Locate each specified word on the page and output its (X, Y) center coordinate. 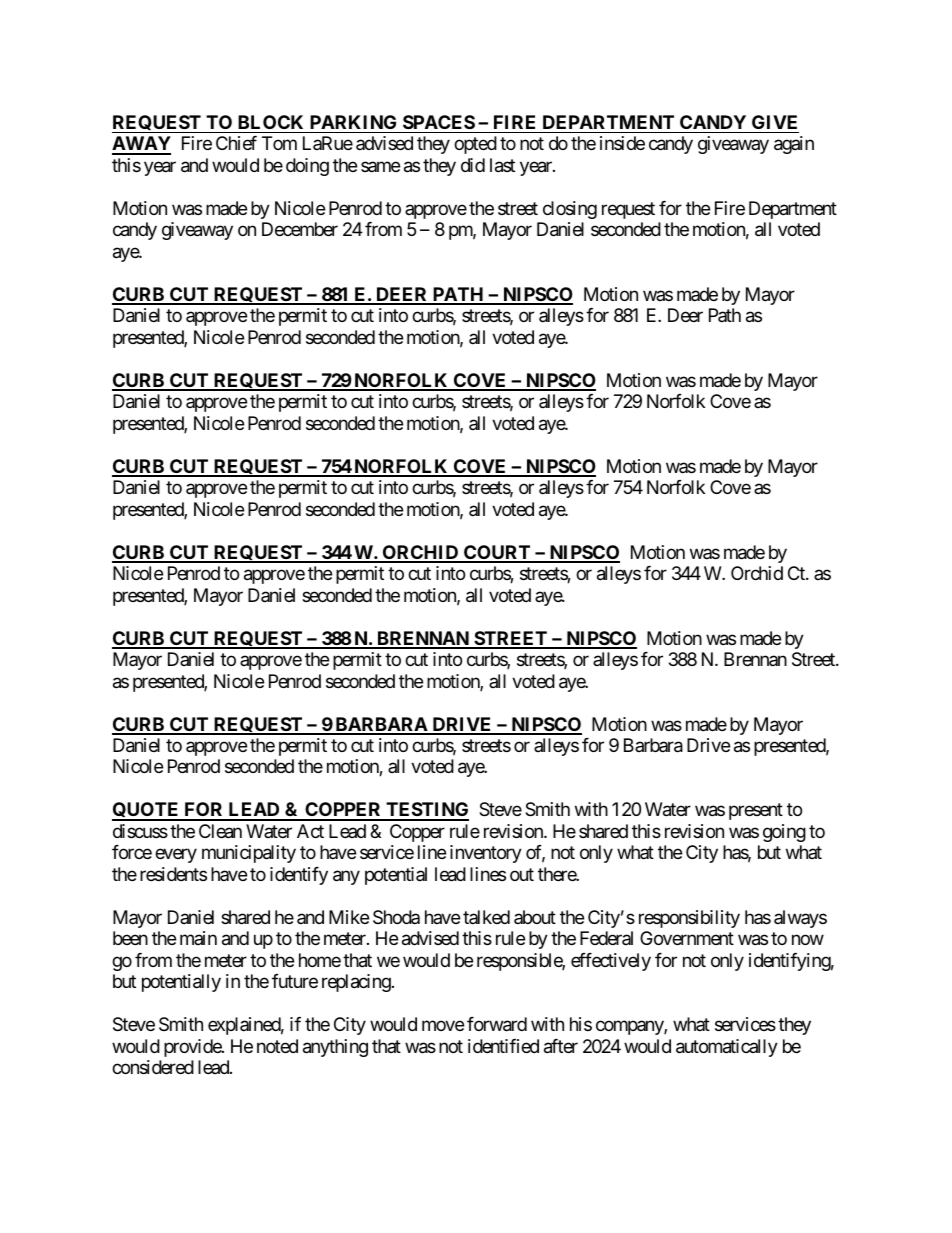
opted (475, 145)
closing (570, 210)
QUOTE (147, 811)
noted (277, 1046)
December (300, 229)
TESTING (426, 811)
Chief (236, 143)
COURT (497, 553)
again (794, 145)
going (784, 833)
